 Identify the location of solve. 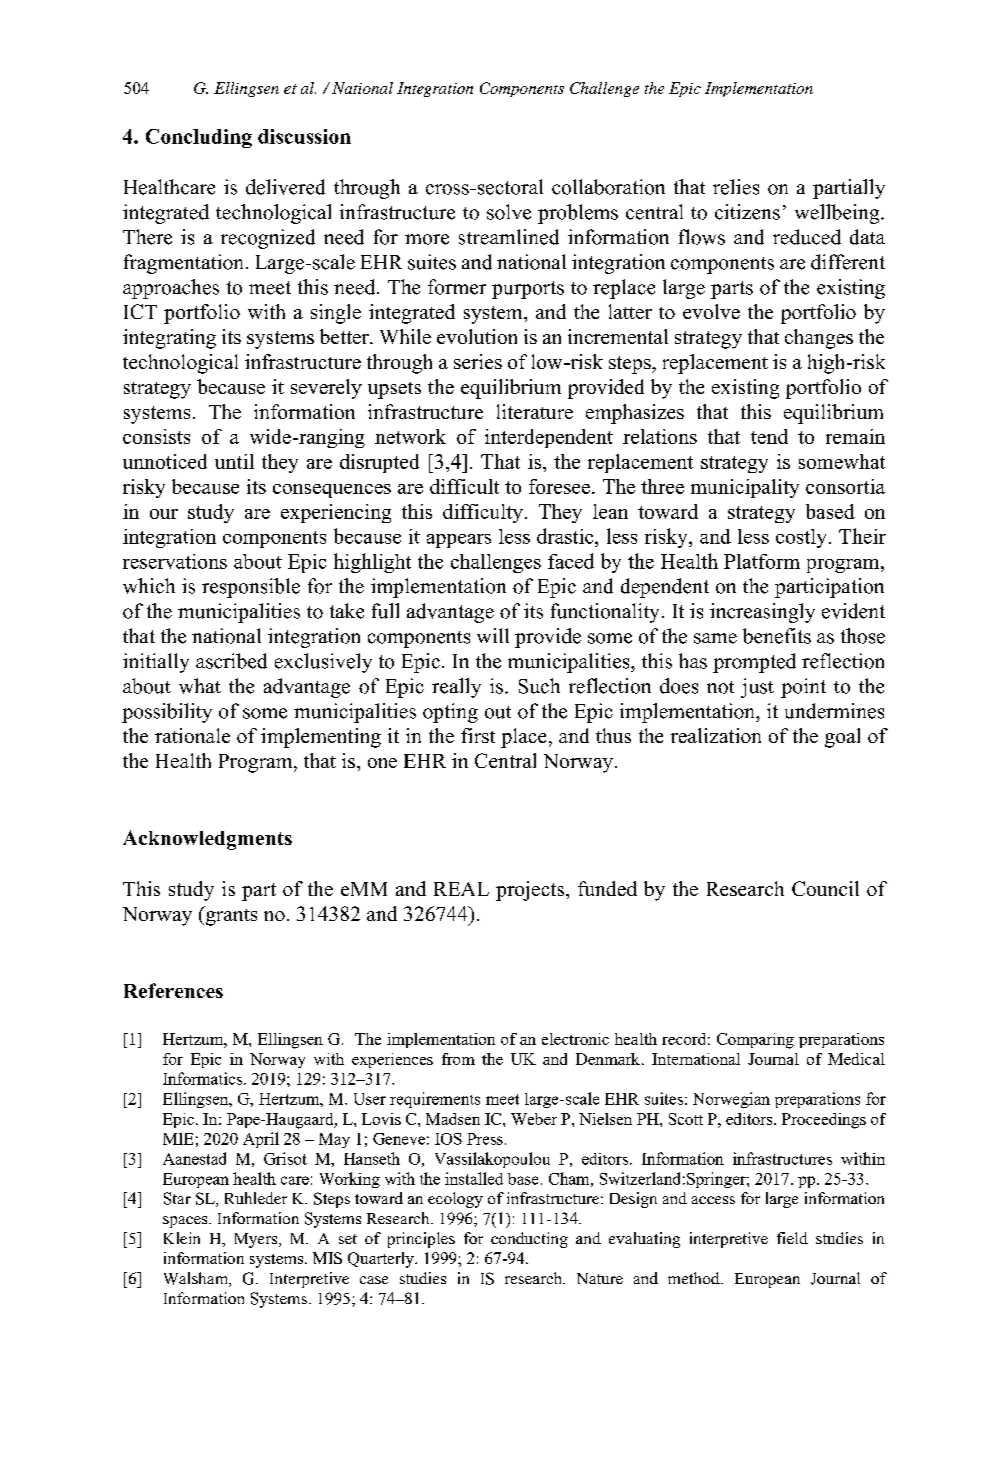
(509, 212).
